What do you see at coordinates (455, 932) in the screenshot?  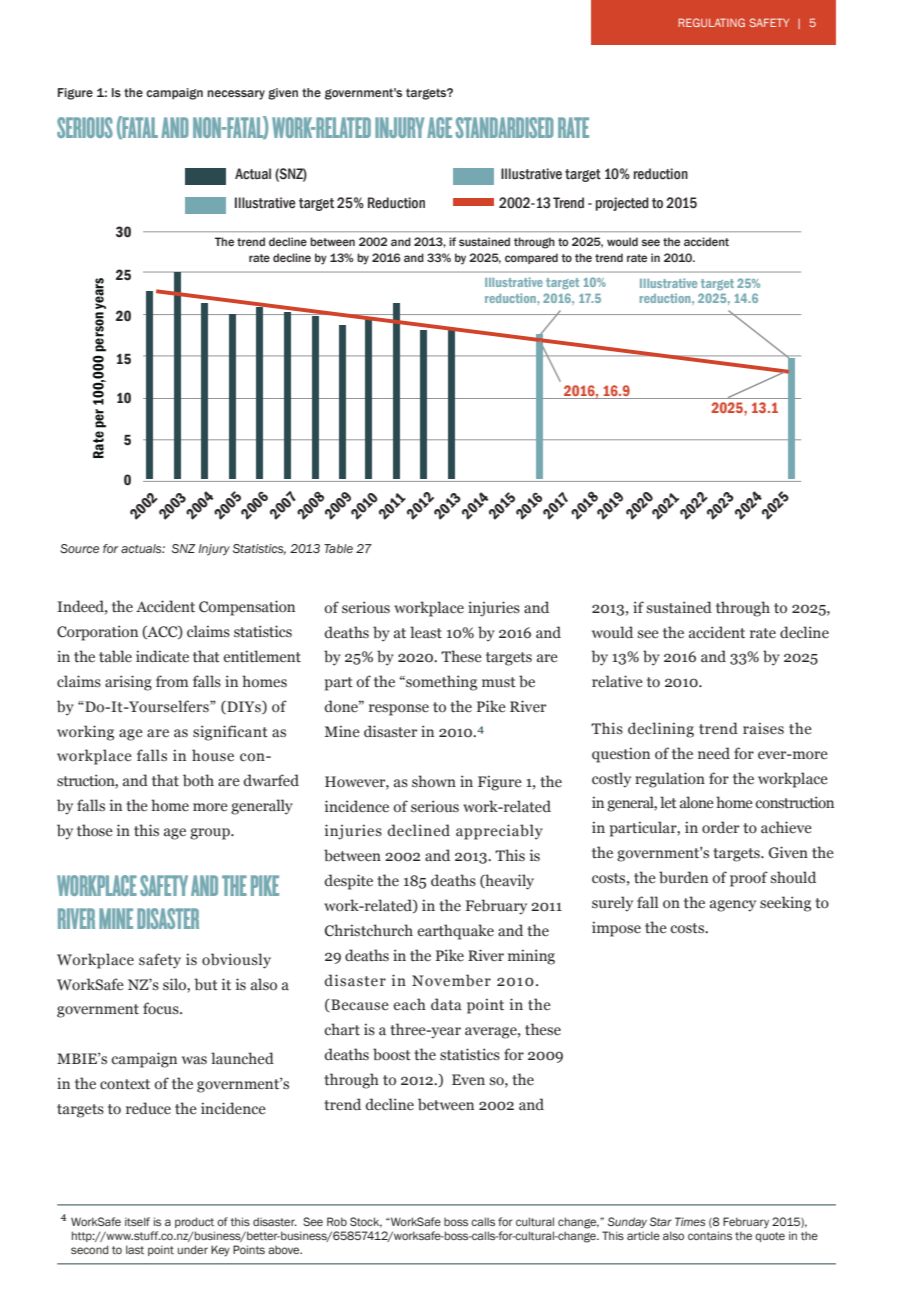 I see `earthquake` at bounding box center [455, 932].
